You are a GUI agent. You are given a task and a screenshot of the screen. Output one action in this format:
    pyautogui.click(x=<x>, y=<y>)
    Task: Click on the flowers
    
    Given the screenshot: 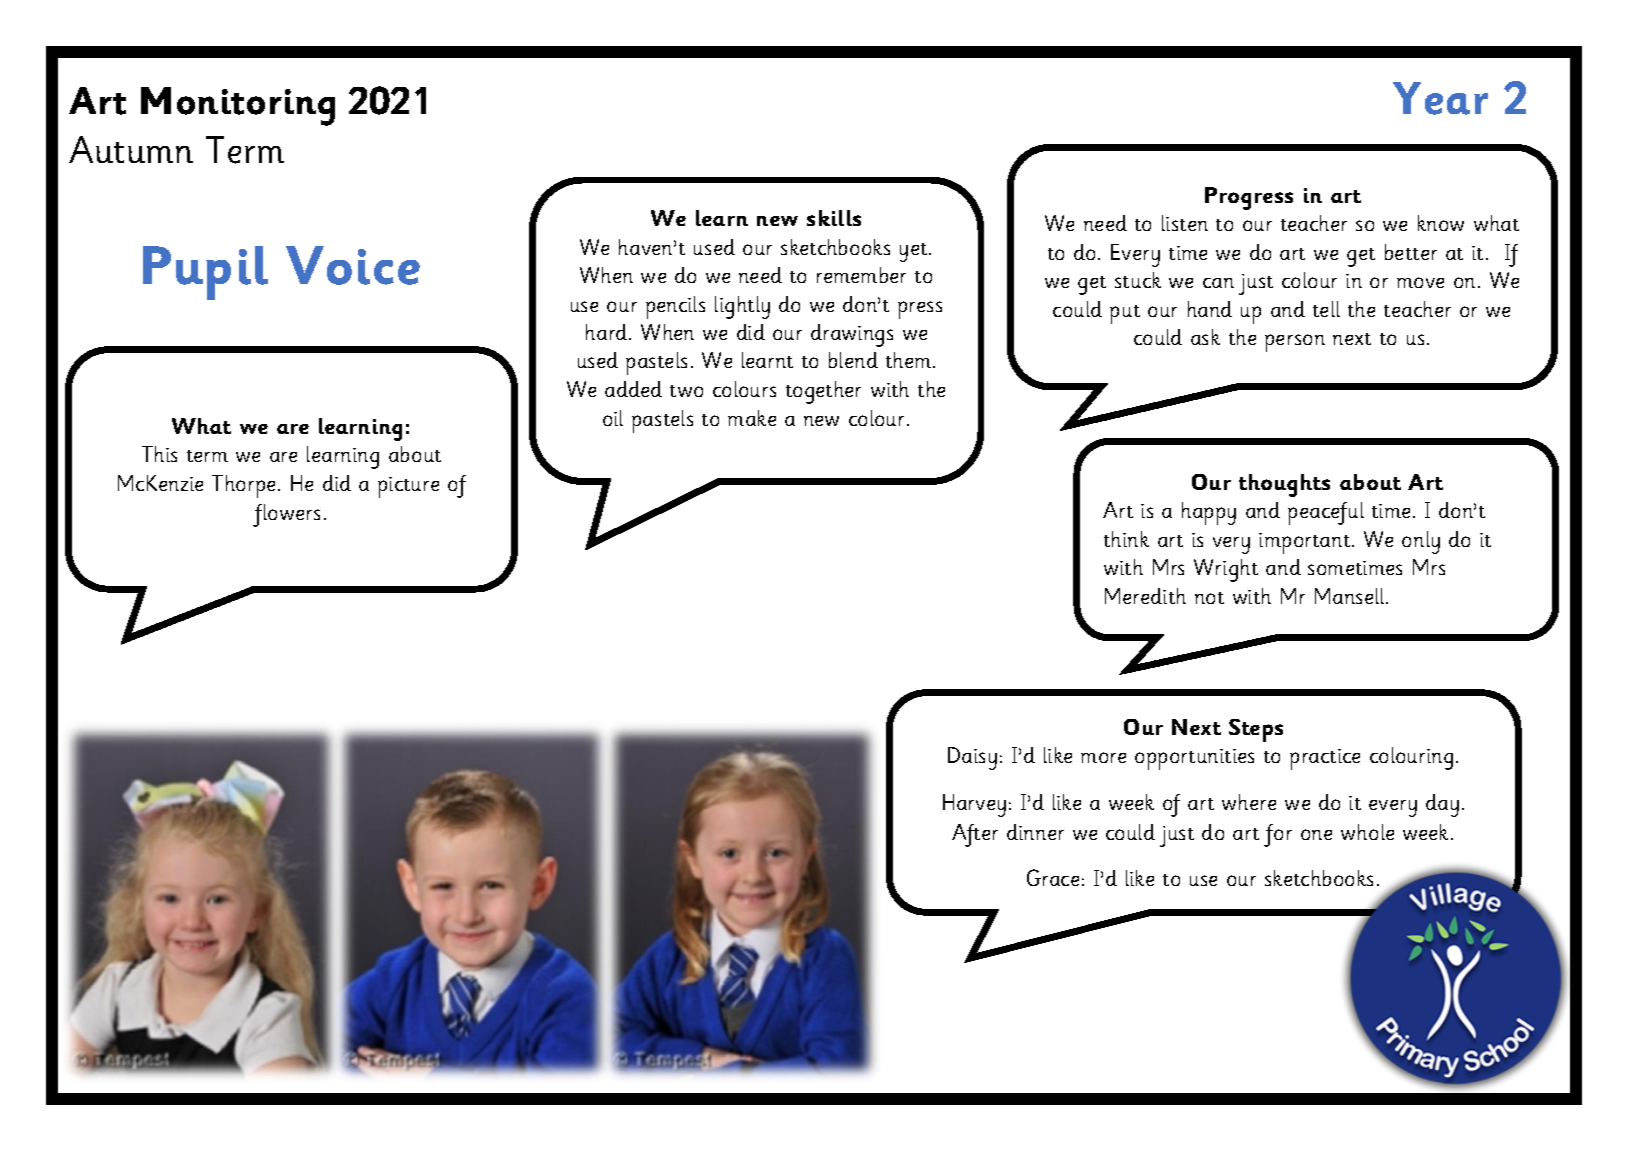 What is the action you would take?
    pyautogui.click(x=286, y=515)
